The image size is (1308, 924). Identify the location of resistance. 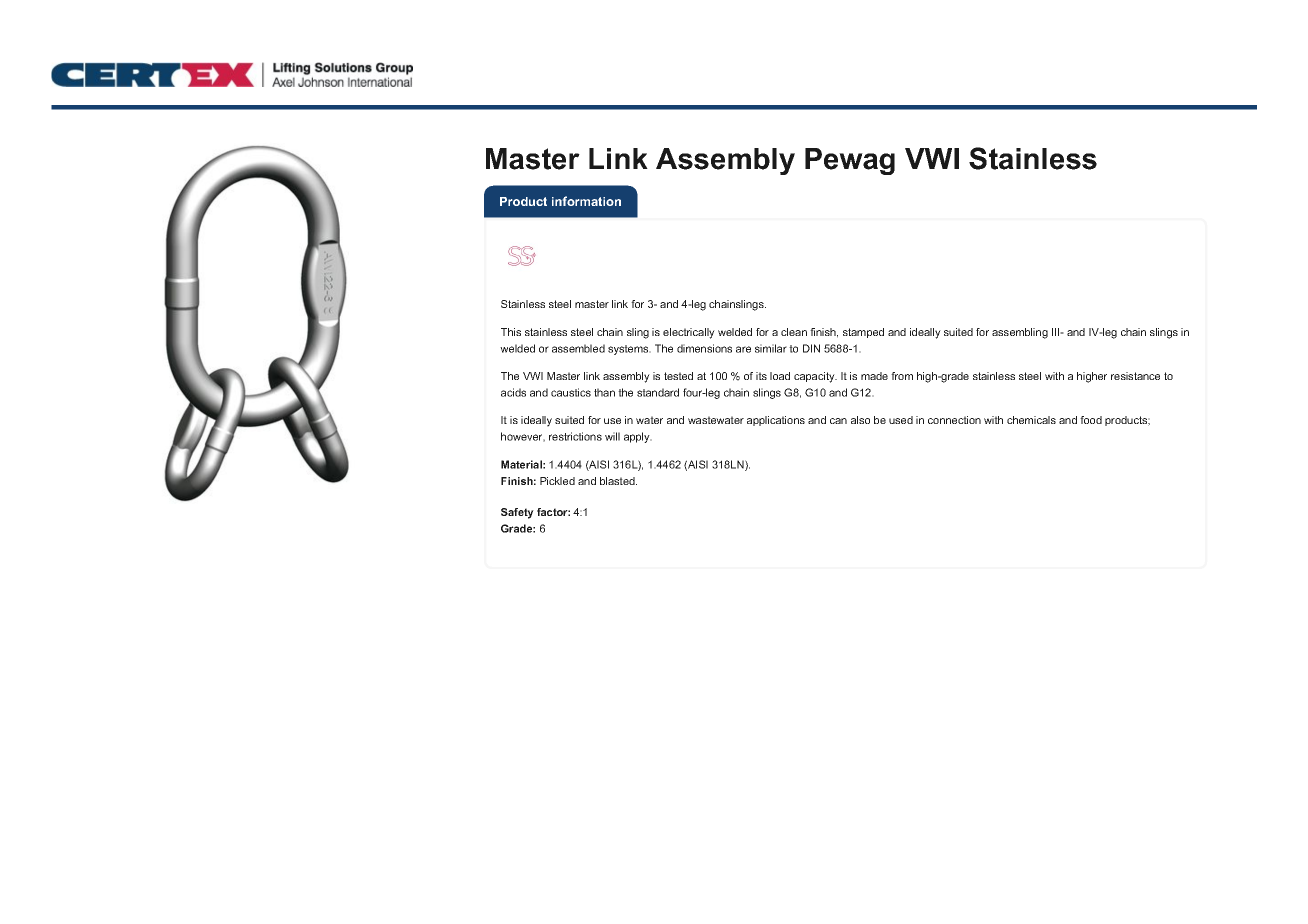
(1135, 376).
